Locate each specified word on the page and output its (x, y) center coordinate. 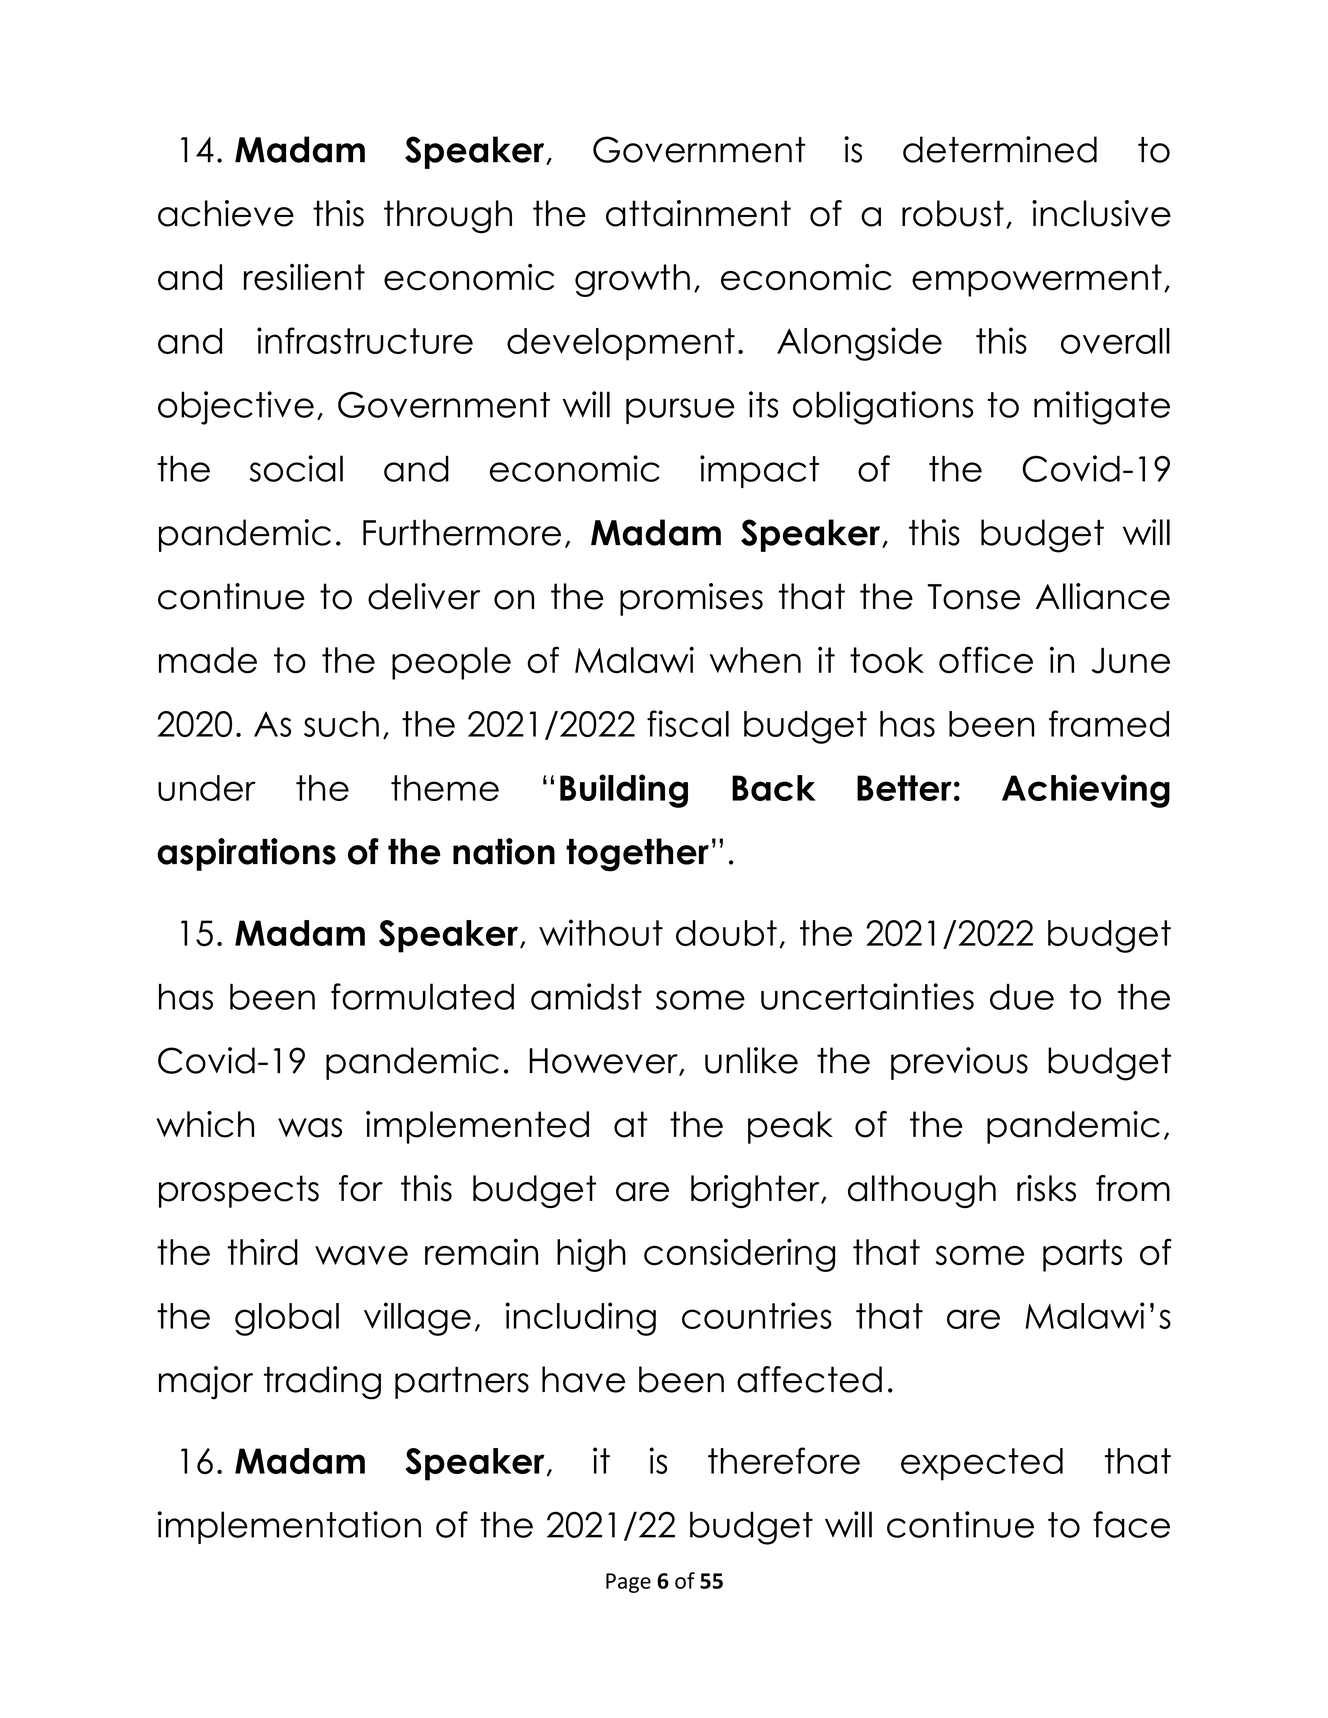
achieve (226, 213)
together (637, 855)
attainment (698, 213)
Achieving (1086, 791)
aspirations (246, 854)
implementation (289, 1527)
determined (1000, 149)
